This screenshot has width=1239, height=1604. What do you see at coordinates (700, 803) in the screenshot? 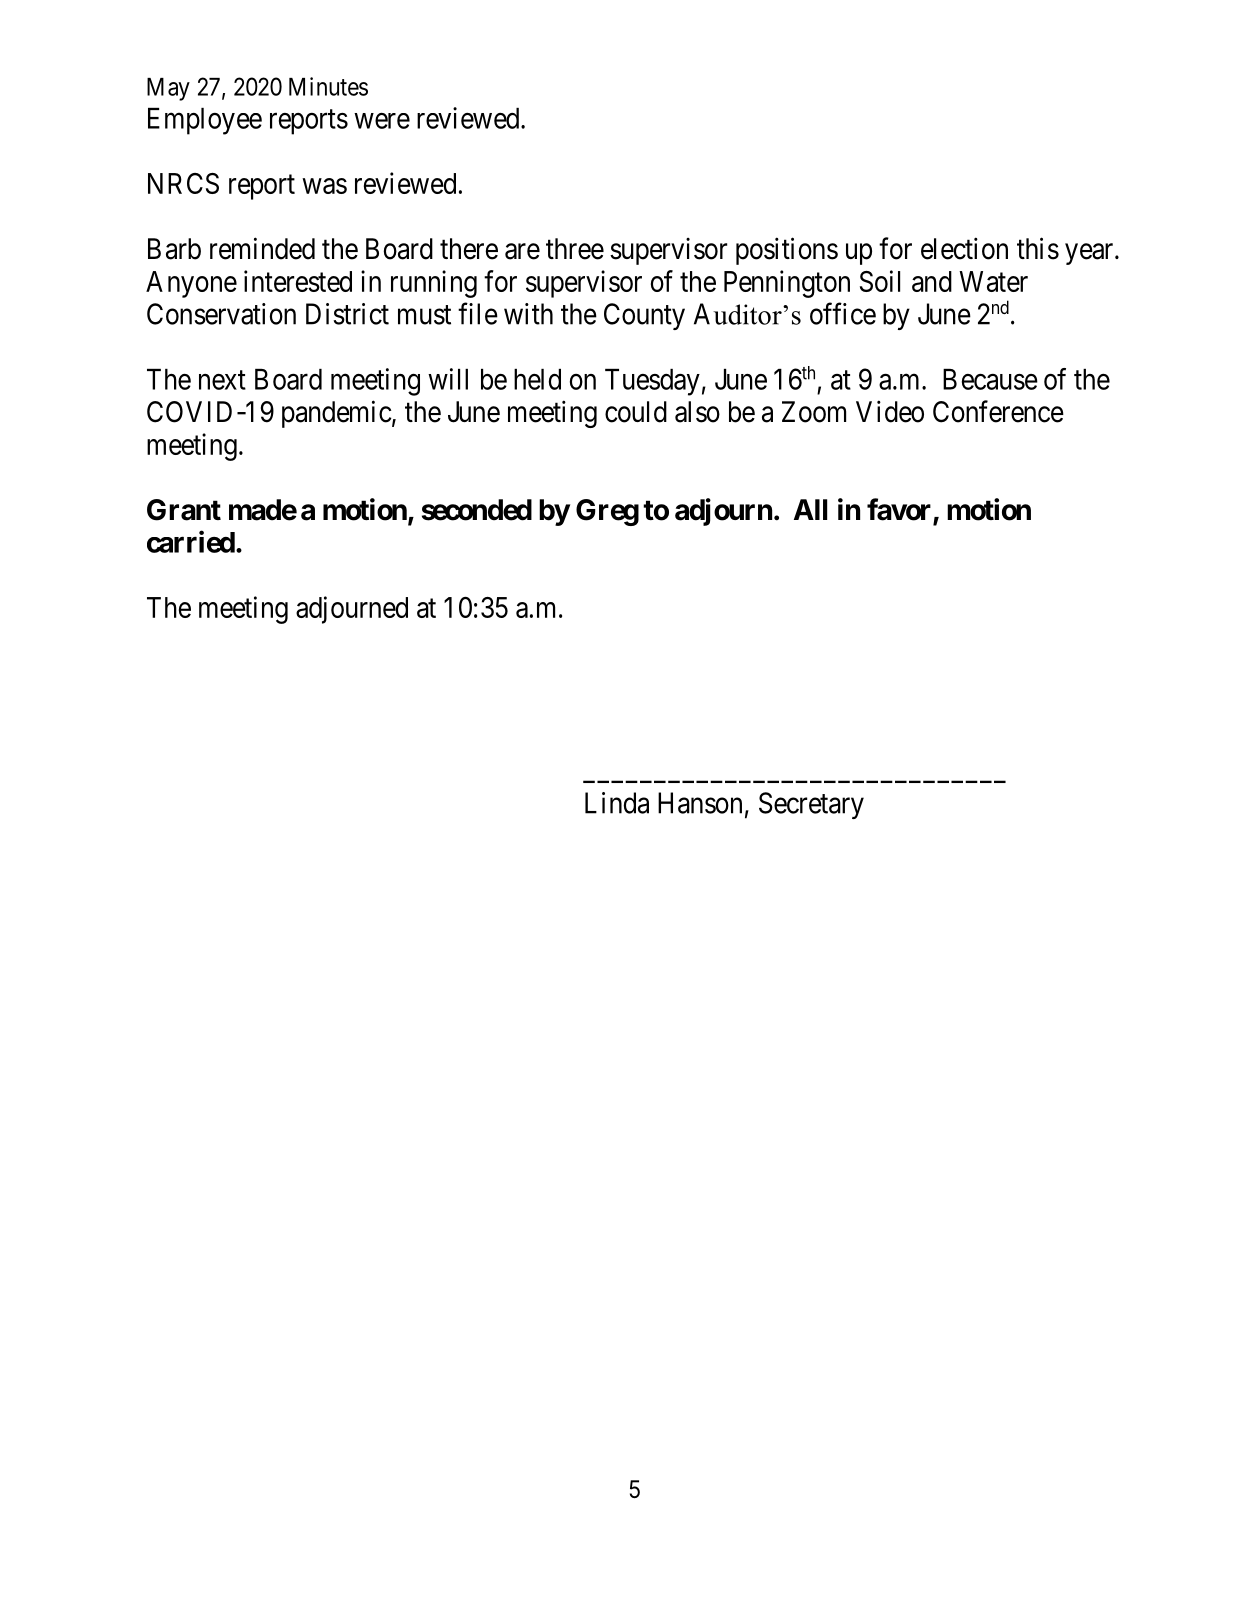
I see `Hanson` at bounding box center [700, 803].
